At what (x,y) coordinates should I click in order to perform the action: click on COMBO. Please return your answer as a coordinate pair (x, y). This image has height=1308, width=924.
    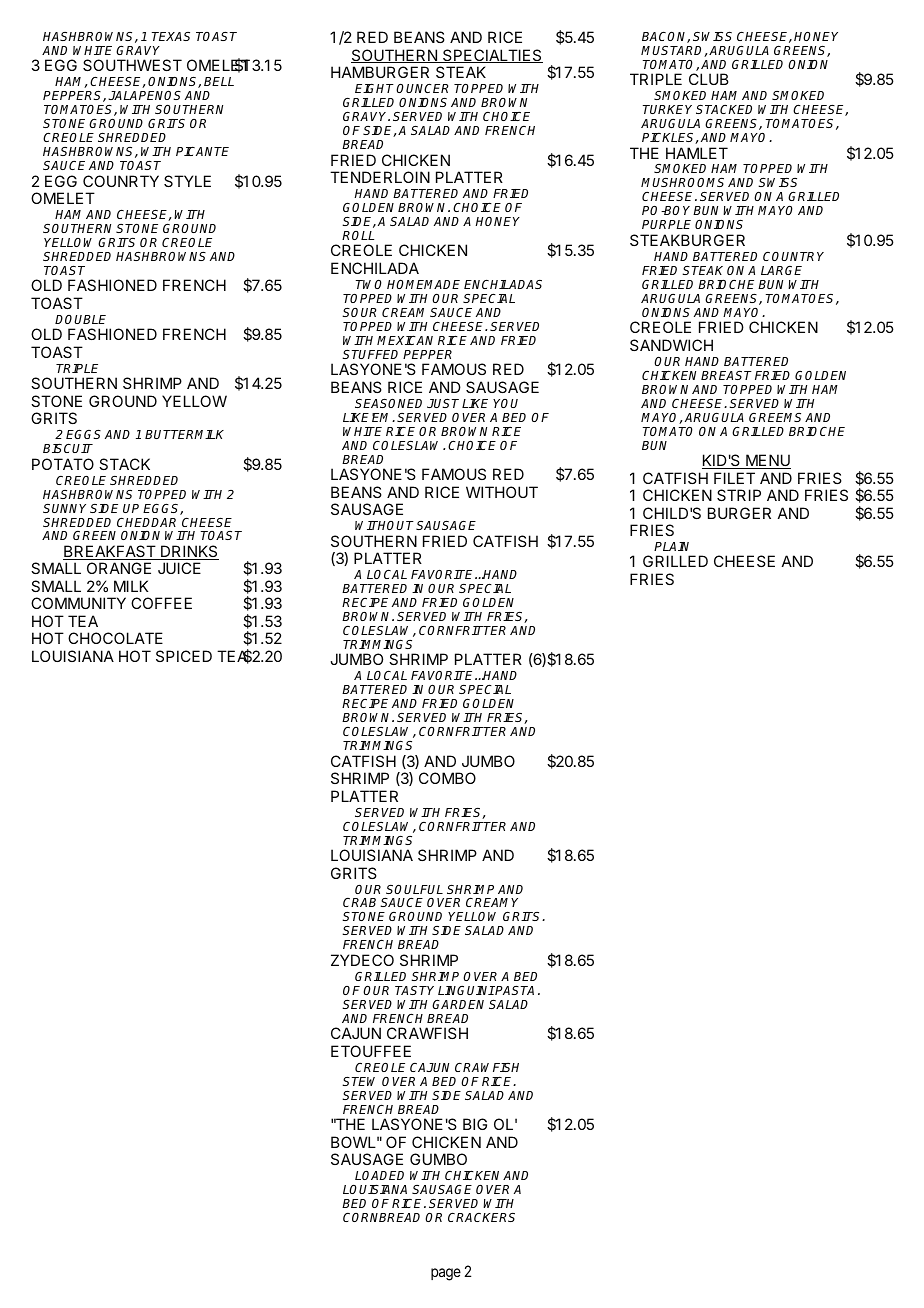
    Looking at the image, I should click on (447, 778).
